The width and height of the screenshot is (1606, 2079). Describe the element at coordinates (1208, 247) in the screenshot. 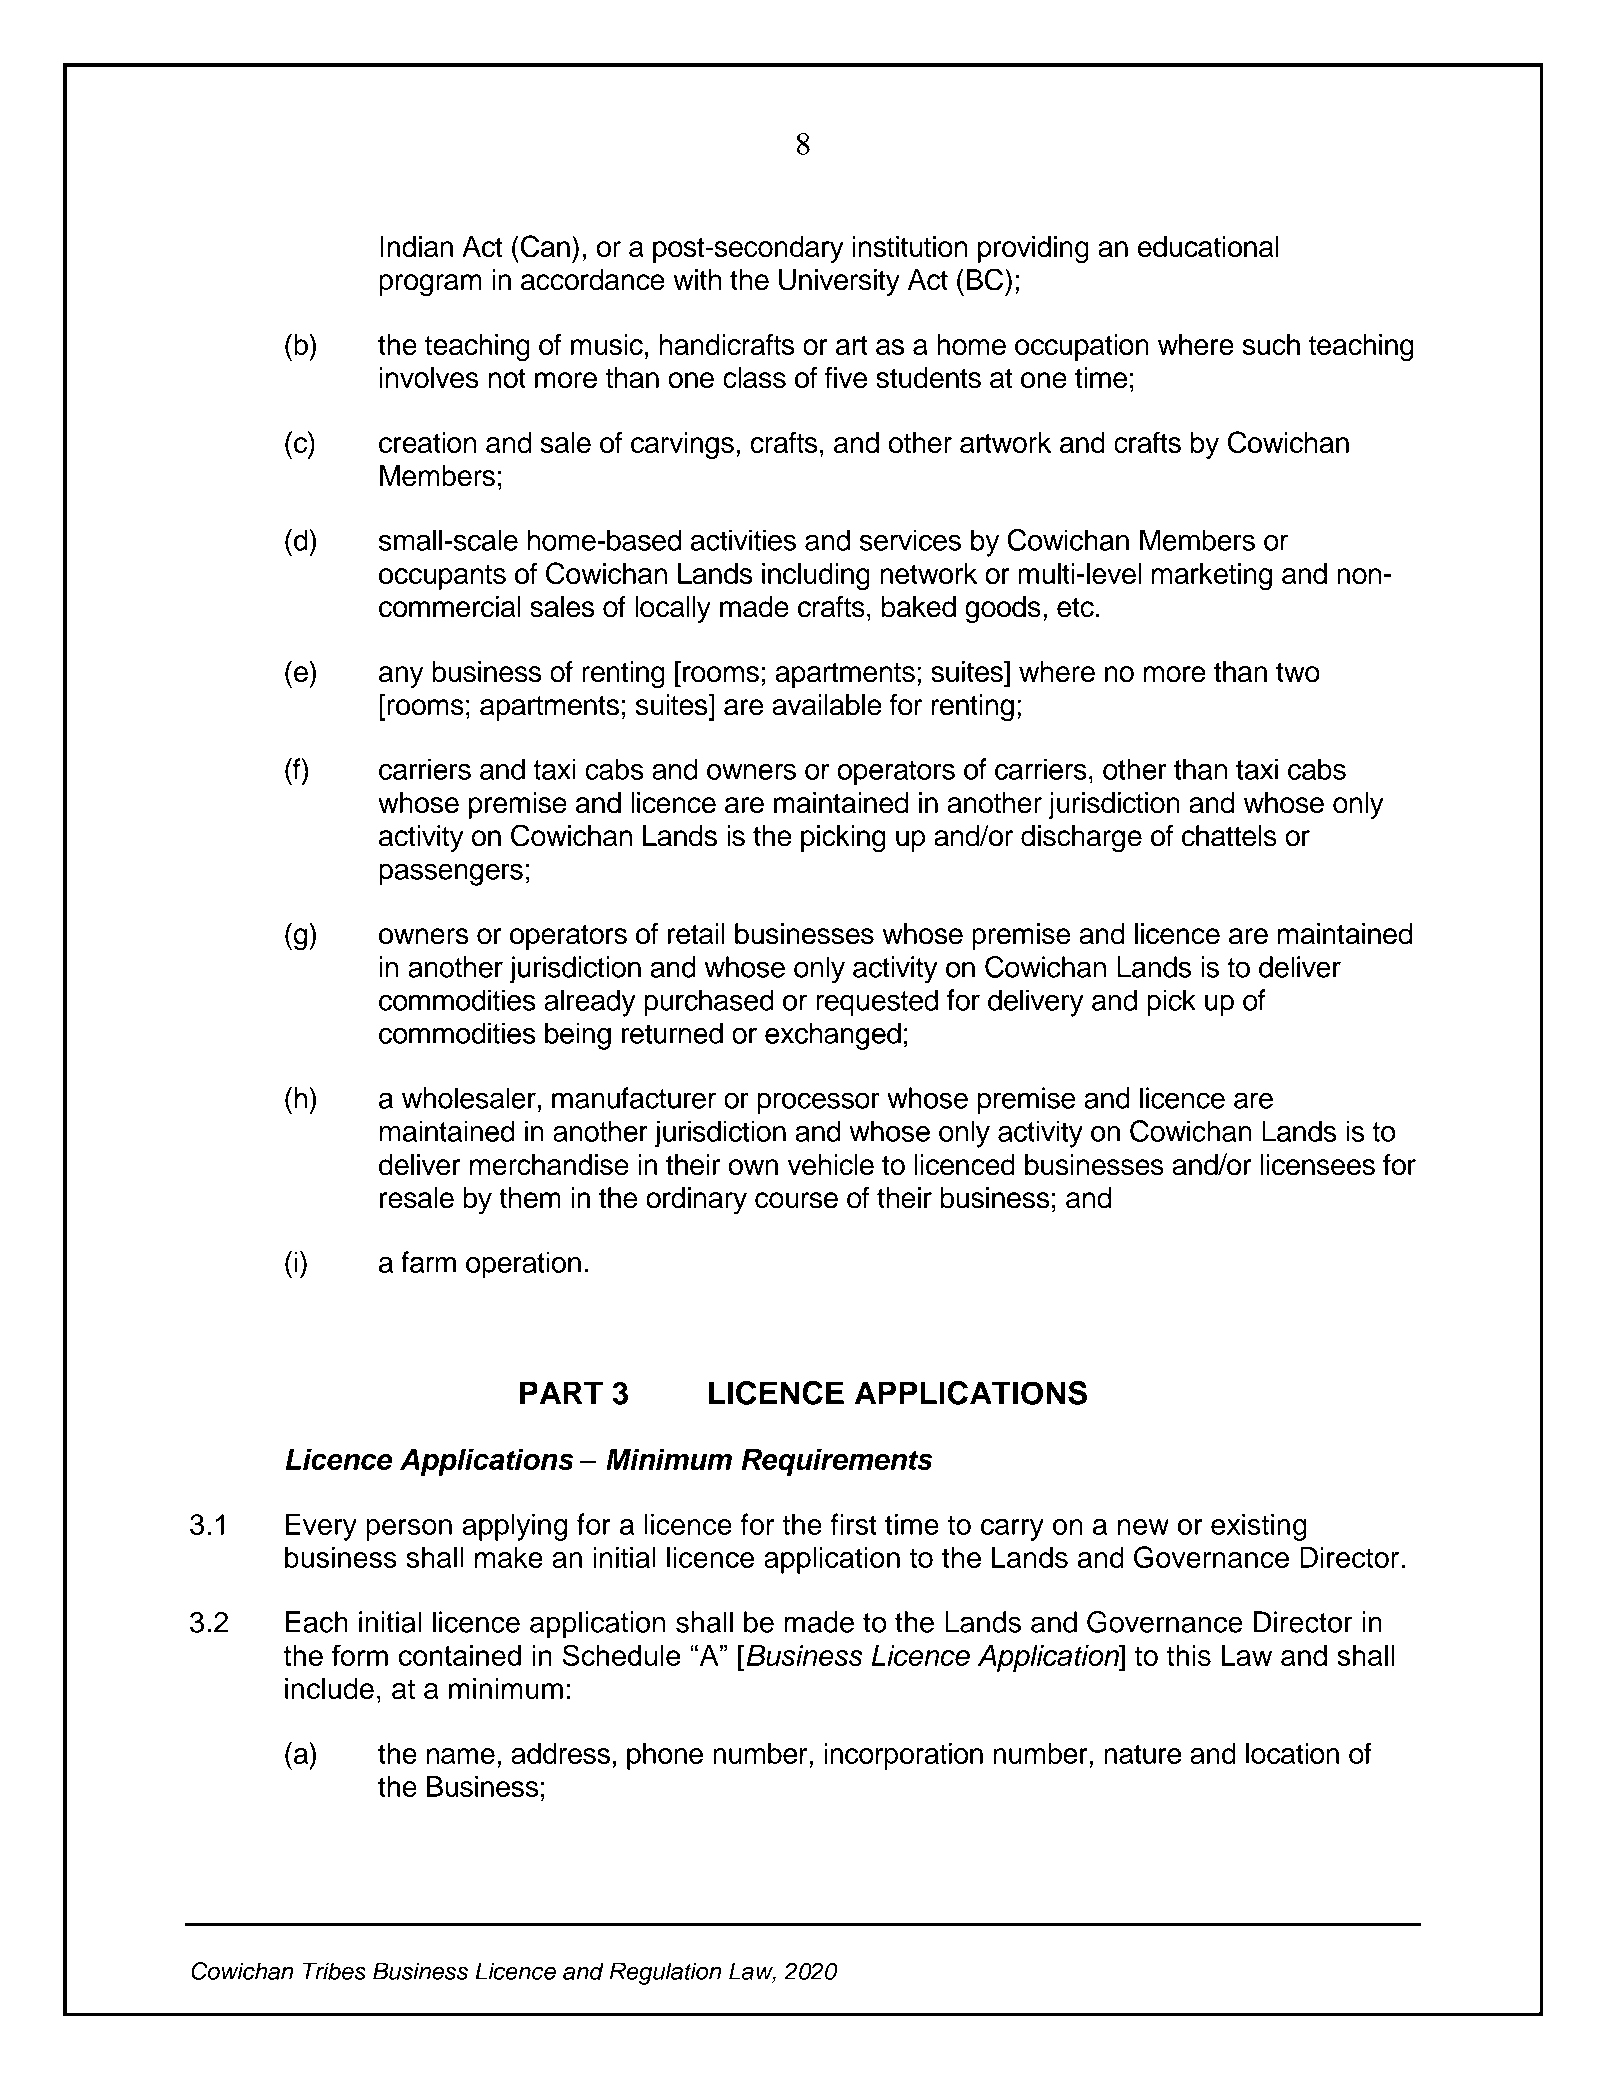

I see `educational` at that location.
